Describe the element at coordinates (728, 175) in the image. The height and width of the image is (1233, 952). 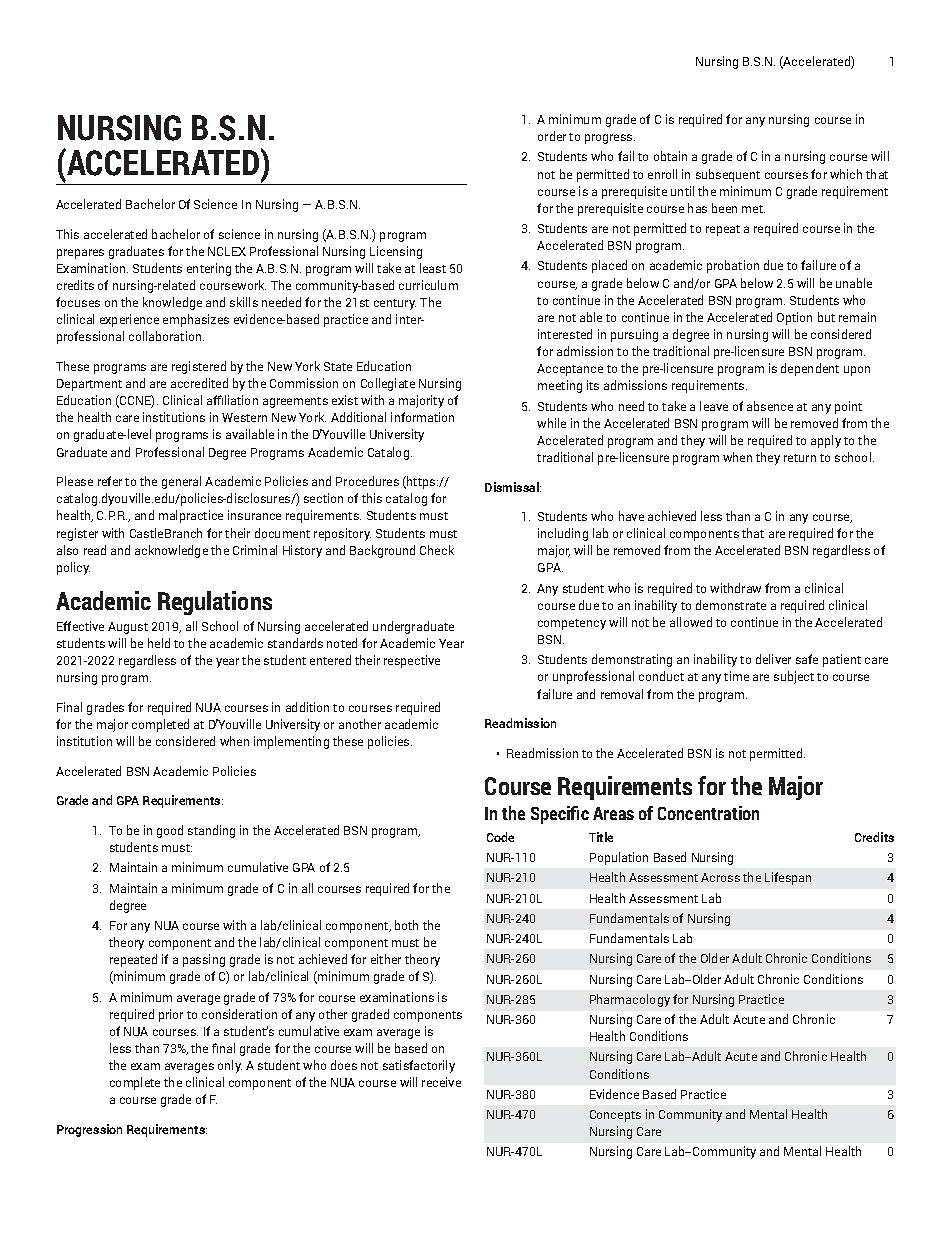
I see `subsequent` at that location.
